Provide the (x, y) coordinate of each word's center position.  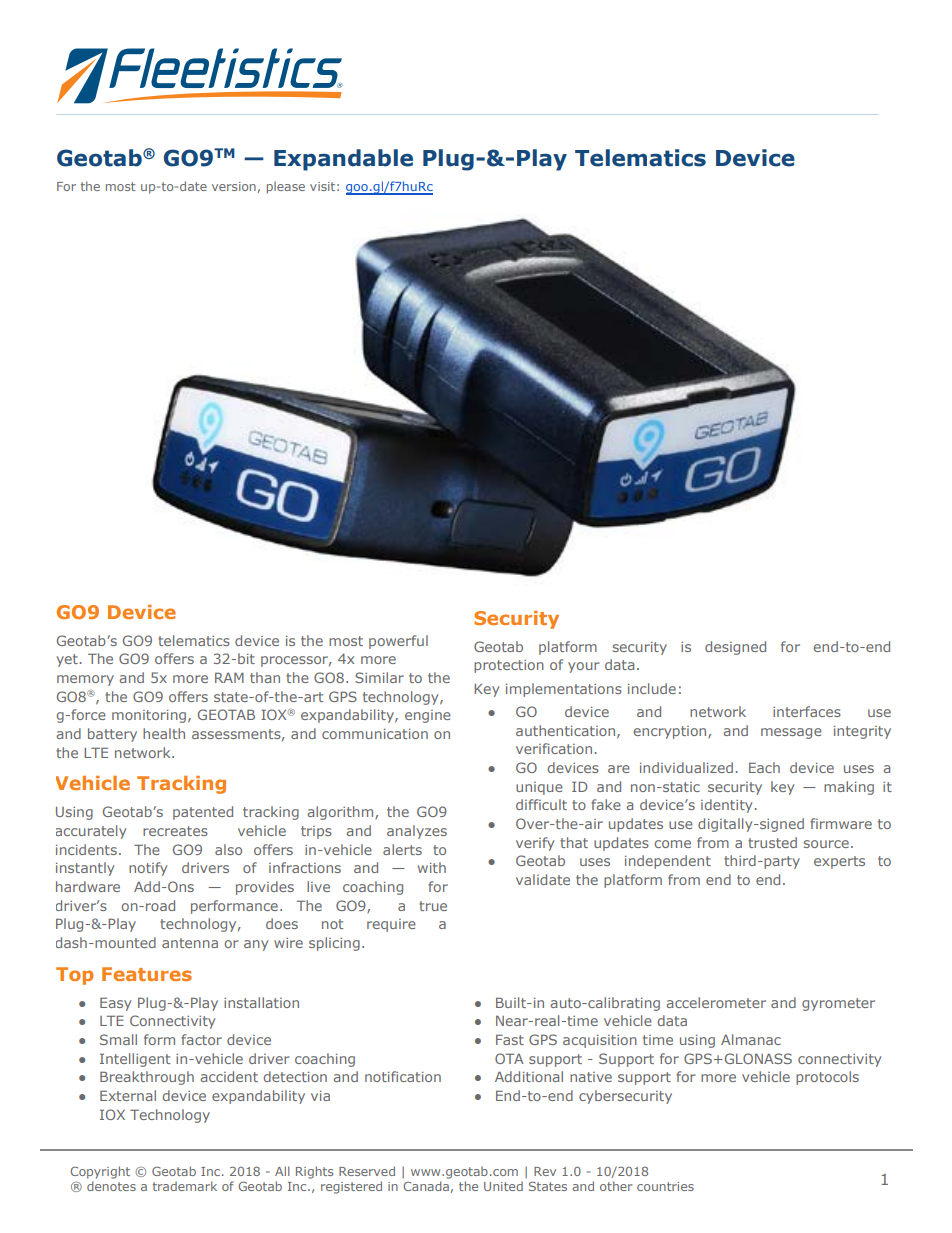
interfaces (807, 711)
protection (509, 666)
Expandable (343, 160)
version (235, 187)
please (286, 187)
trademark (185, 1186)
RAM (229, 677)
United (503, 1186)
